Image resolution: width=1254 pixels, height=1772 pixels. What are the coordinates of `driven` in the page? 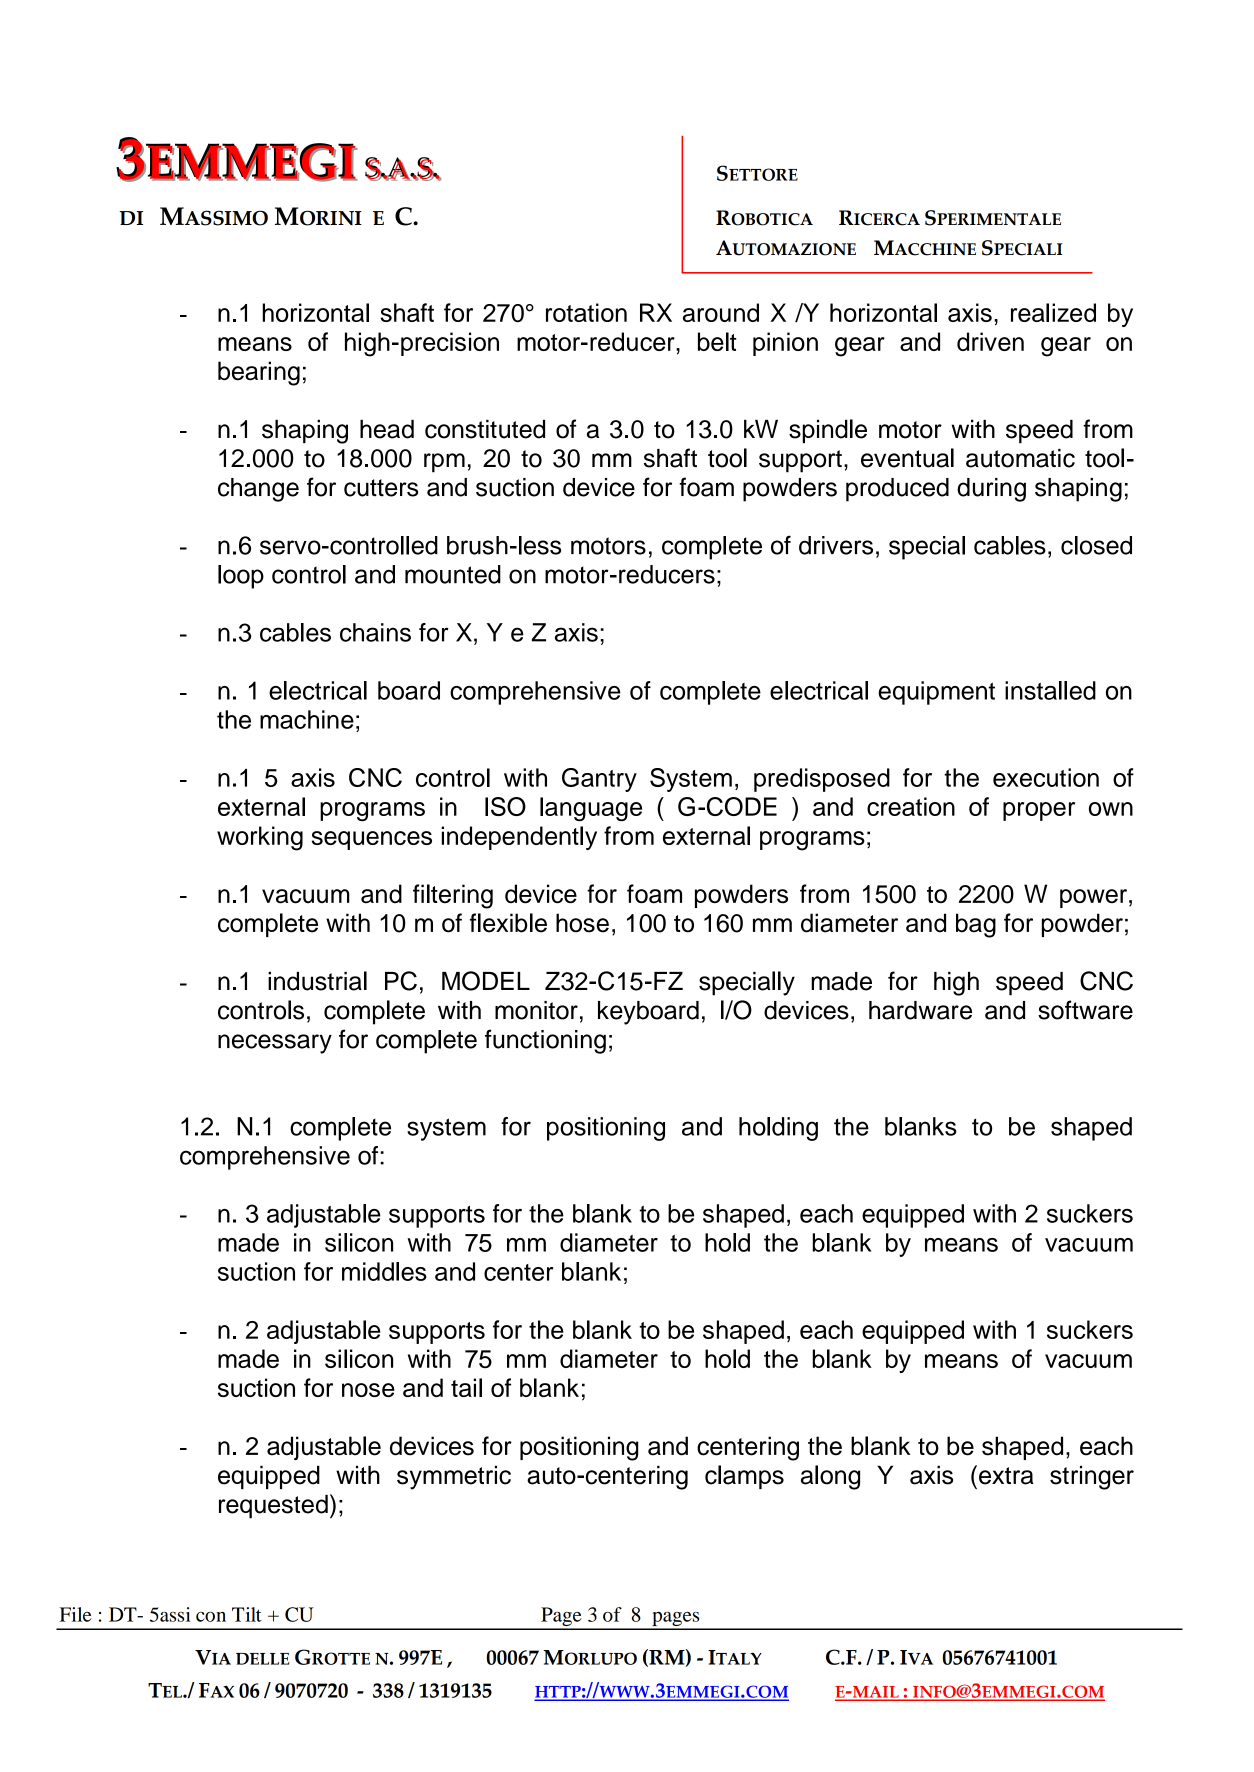 It's located at (990, 341).
